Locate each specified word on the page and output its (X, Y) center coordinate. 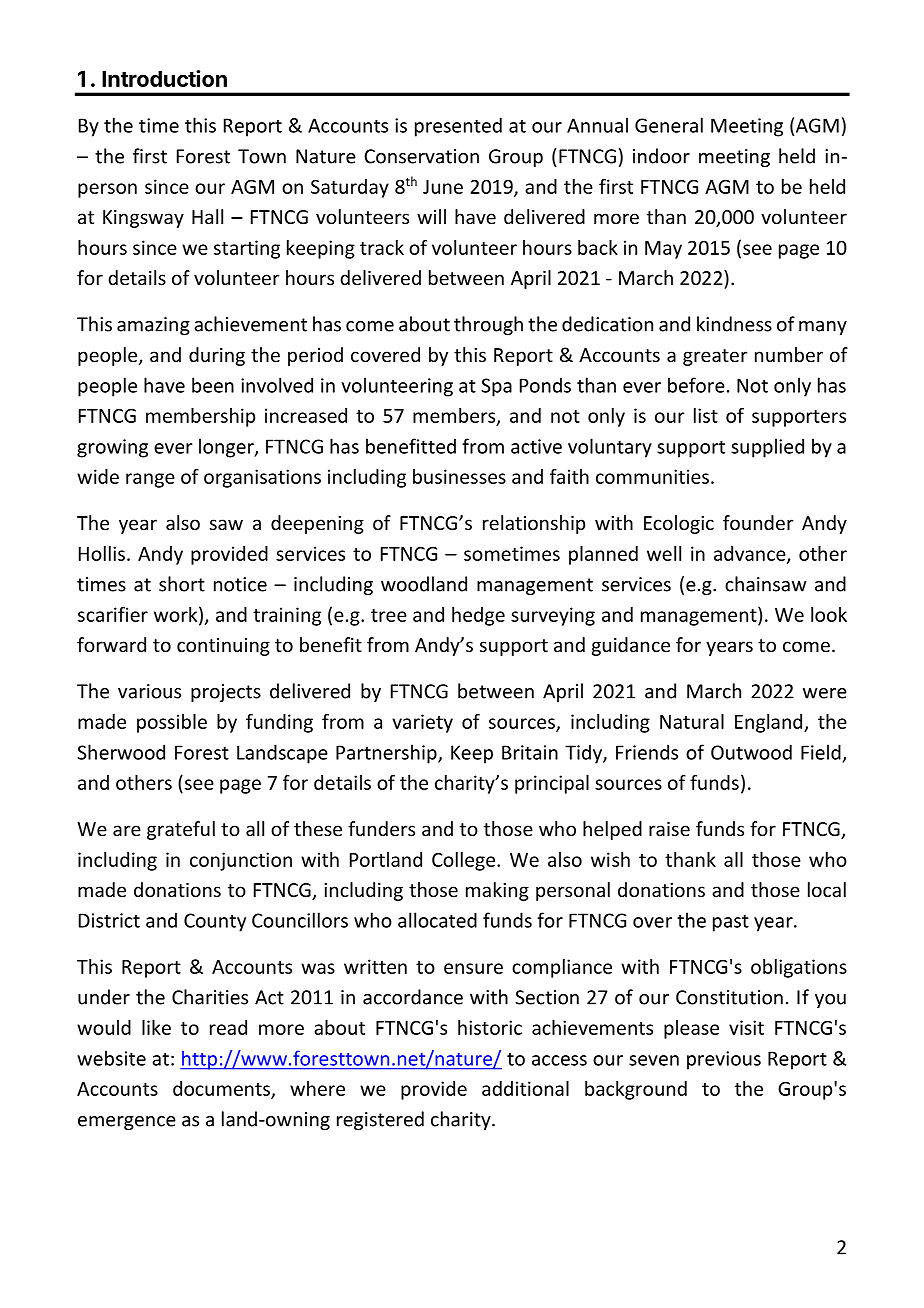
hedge (478, 616)
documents (222, 1089)
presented (458, 127)
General (669, 125)
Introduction (164, 78)
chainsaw (765, 584)
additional (525, 1088)
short (182, 584)
